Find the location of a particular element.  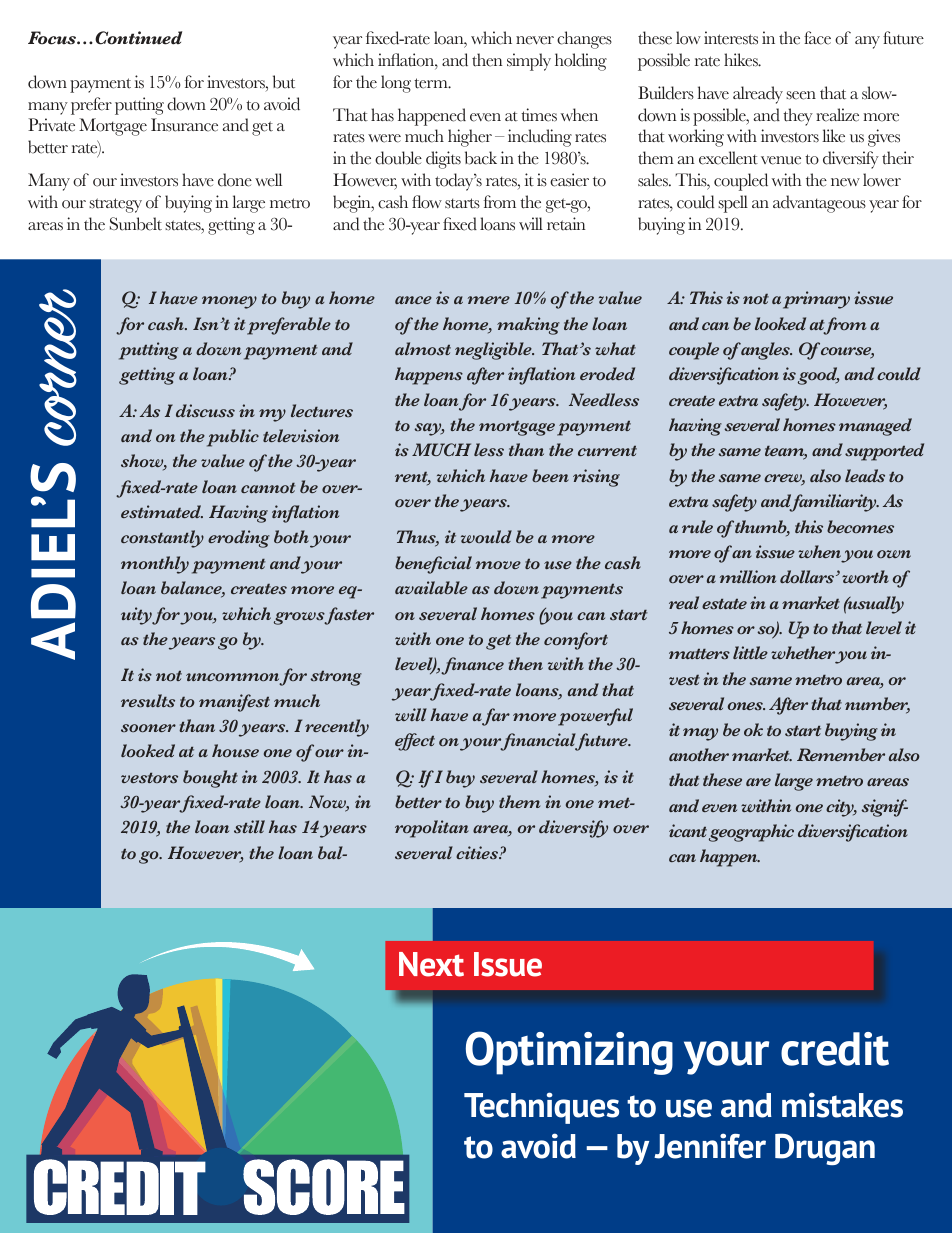

mistakes is located at coordinates (842, 1105).
